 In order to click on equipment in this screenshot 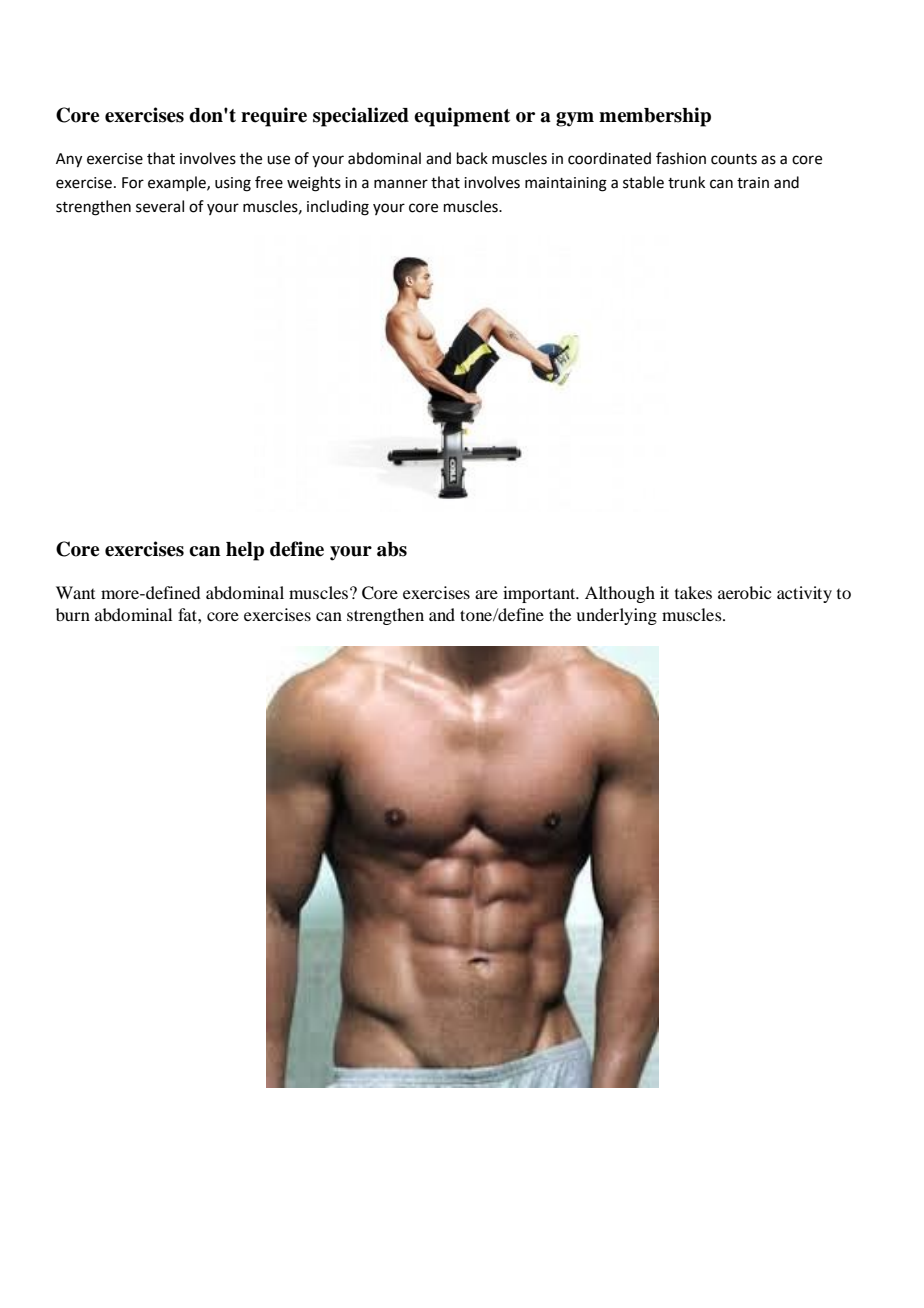, I will do `click(462, 117)`.
